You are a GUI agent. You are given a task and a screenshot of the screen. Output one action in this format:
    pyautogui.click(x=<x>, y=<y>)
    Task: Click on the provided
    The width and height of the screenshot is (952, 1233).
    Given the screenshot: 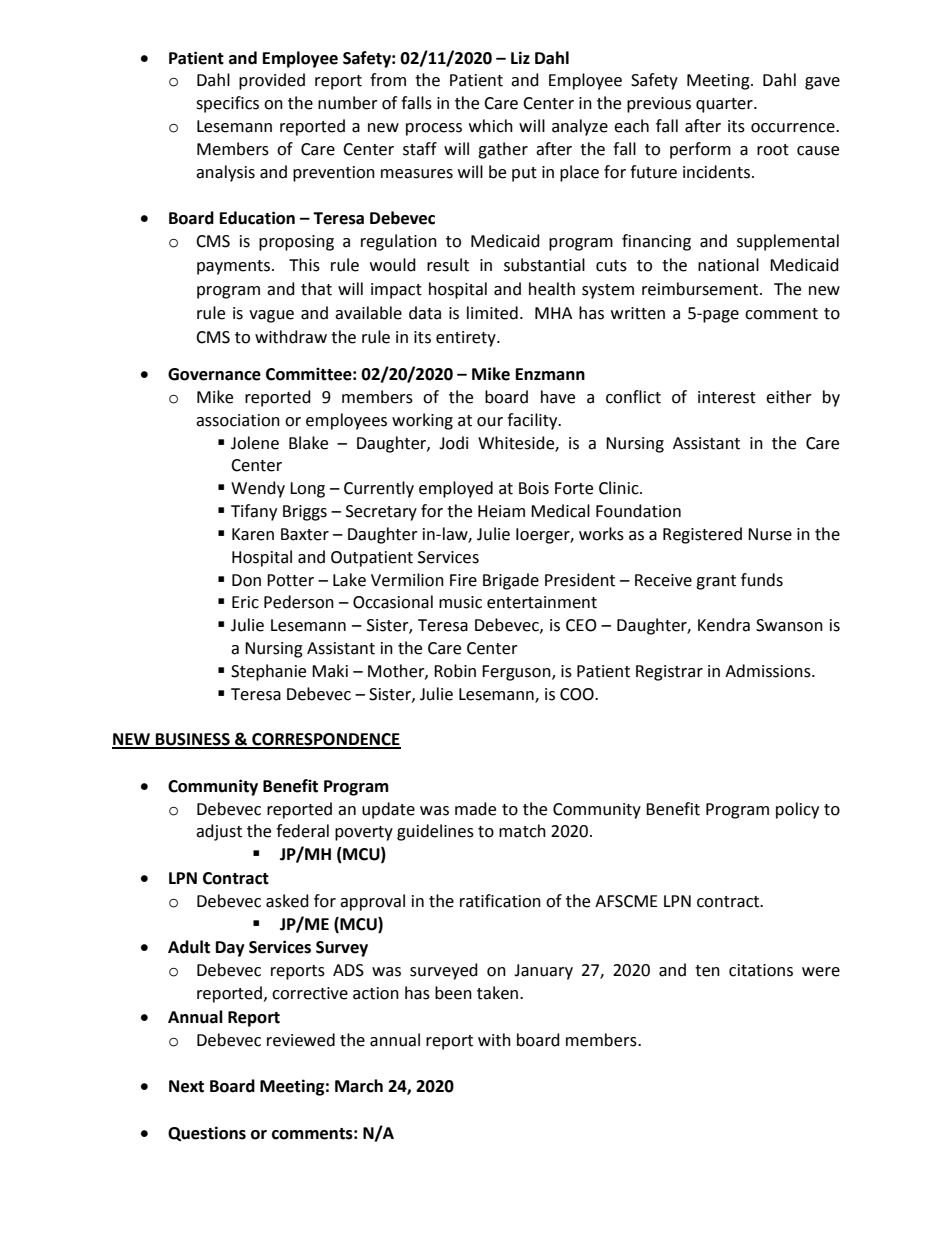 What is the action you would take?
    pyautogui.click(x=272, y=81)
